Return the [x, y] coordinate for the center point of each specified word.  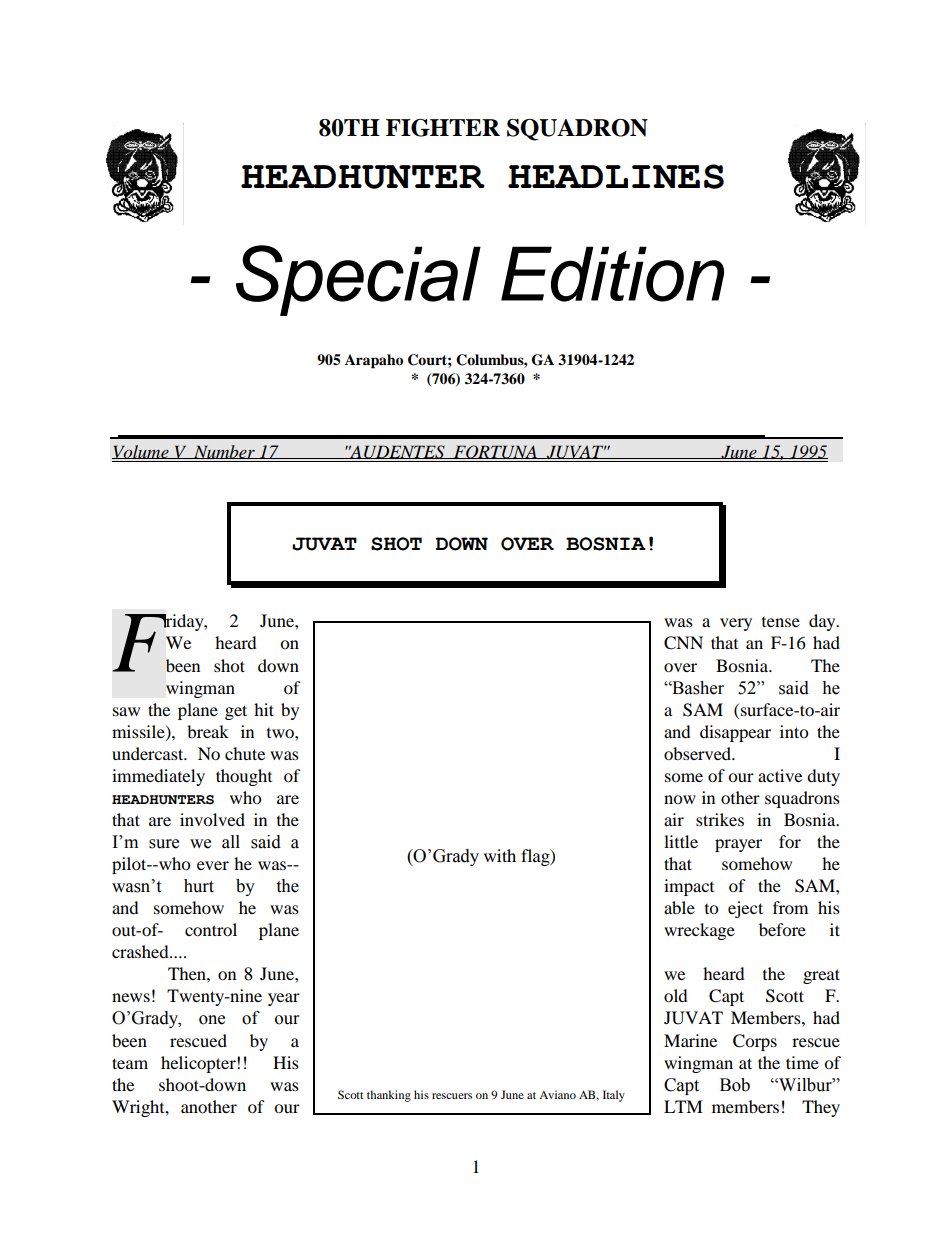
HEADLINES [616, 176]
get [236, 712]
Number [224, 452]
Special [358, 280]
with [500, 855]
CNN [683, 643]
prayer [738, 845]
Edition [612, 274]
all [231, 842]
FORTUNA [495, 452]
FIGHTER [443, 128]
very [736, 624]
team [130, 1063]
